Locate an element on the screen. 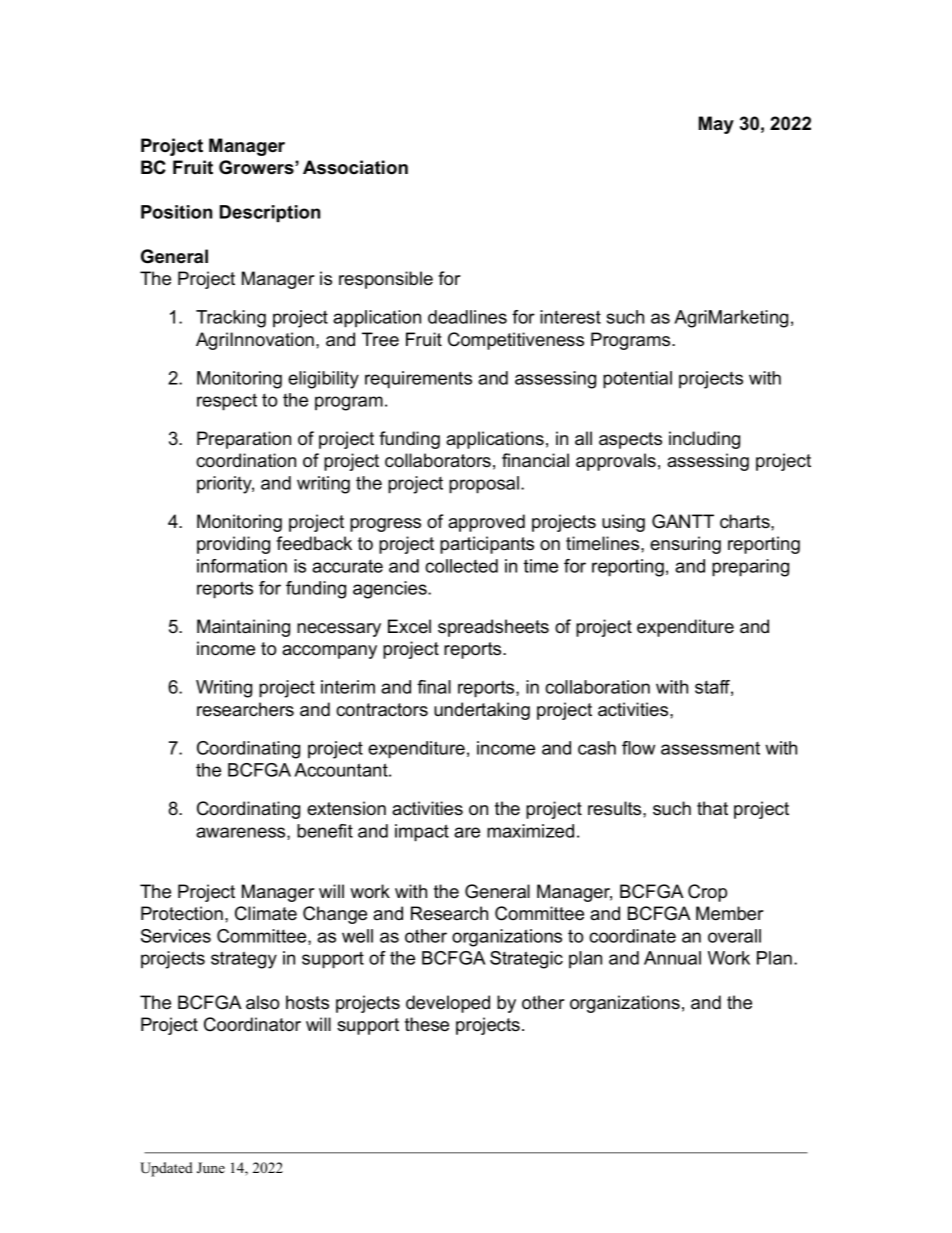 The image size is (952, 1233). these is located at coordinates (427, 1024).
